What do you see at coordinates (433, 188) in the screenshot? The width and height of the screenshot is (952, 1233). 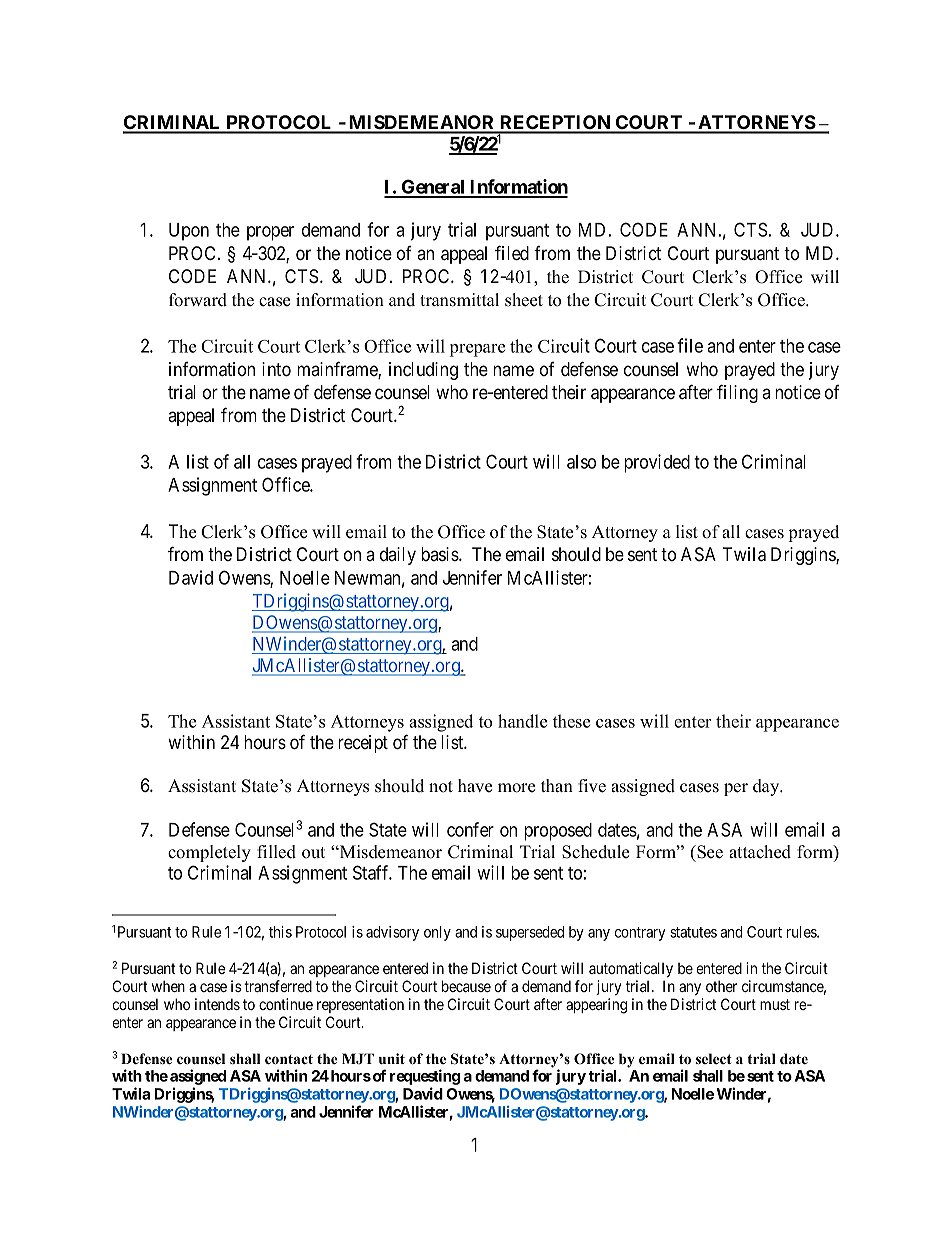 I see `General` at bounding box center [433, 188].
